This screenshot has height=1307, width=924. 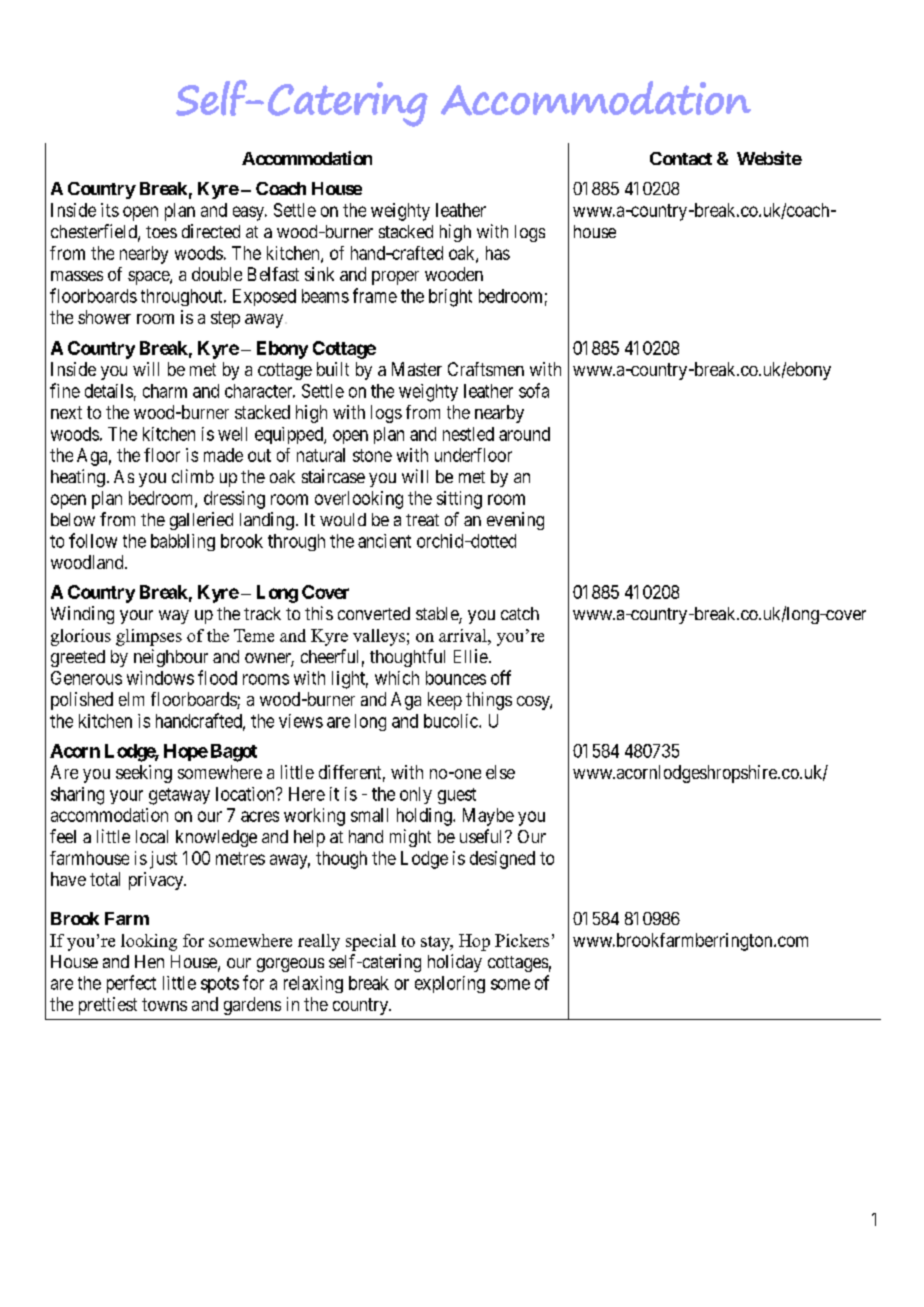 I want to click on only, so click(x=416, y=795).
